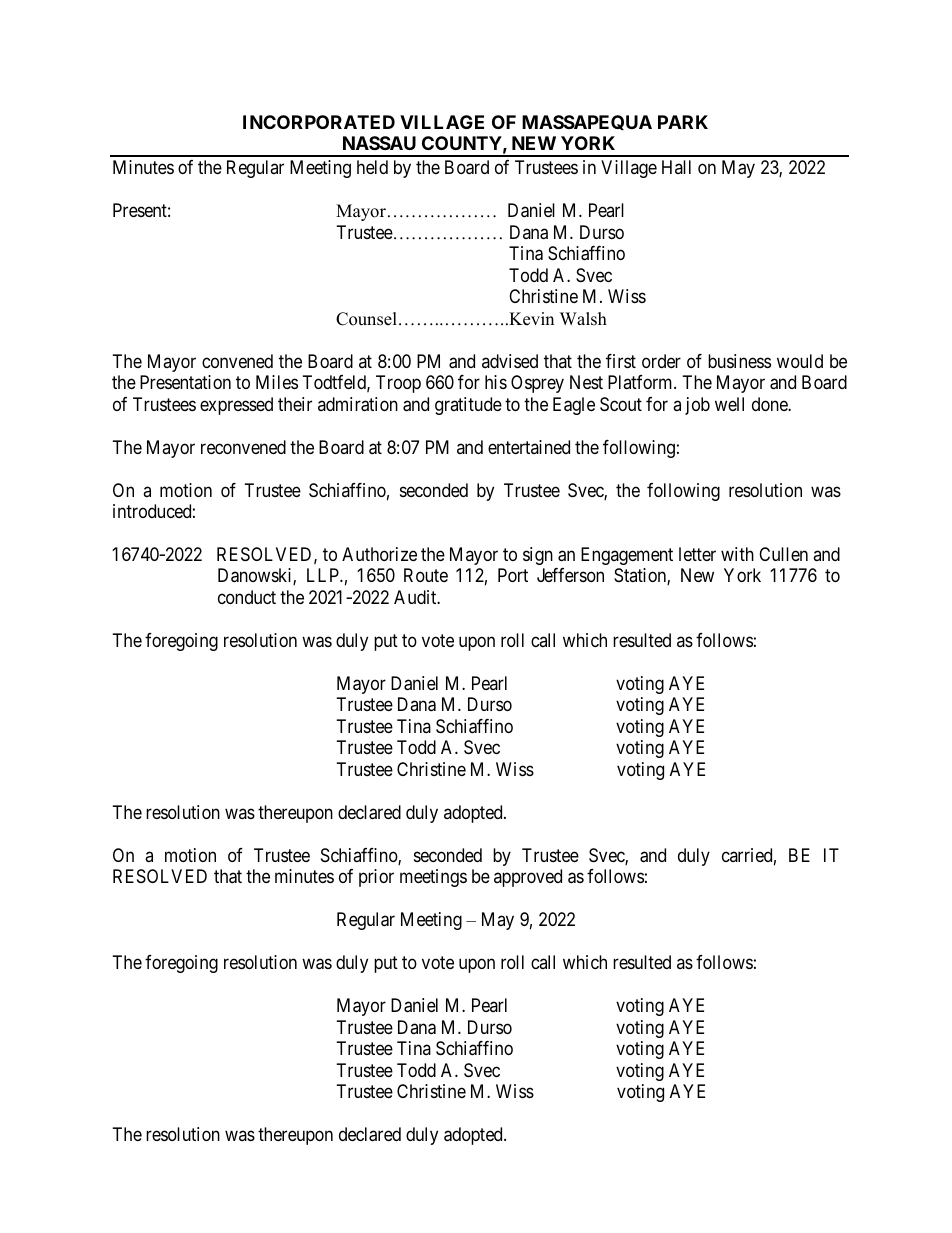 Image resolution: width=952 pixels, height=1233 pixels. I want to click on Jefferson, so click(570, 575).
